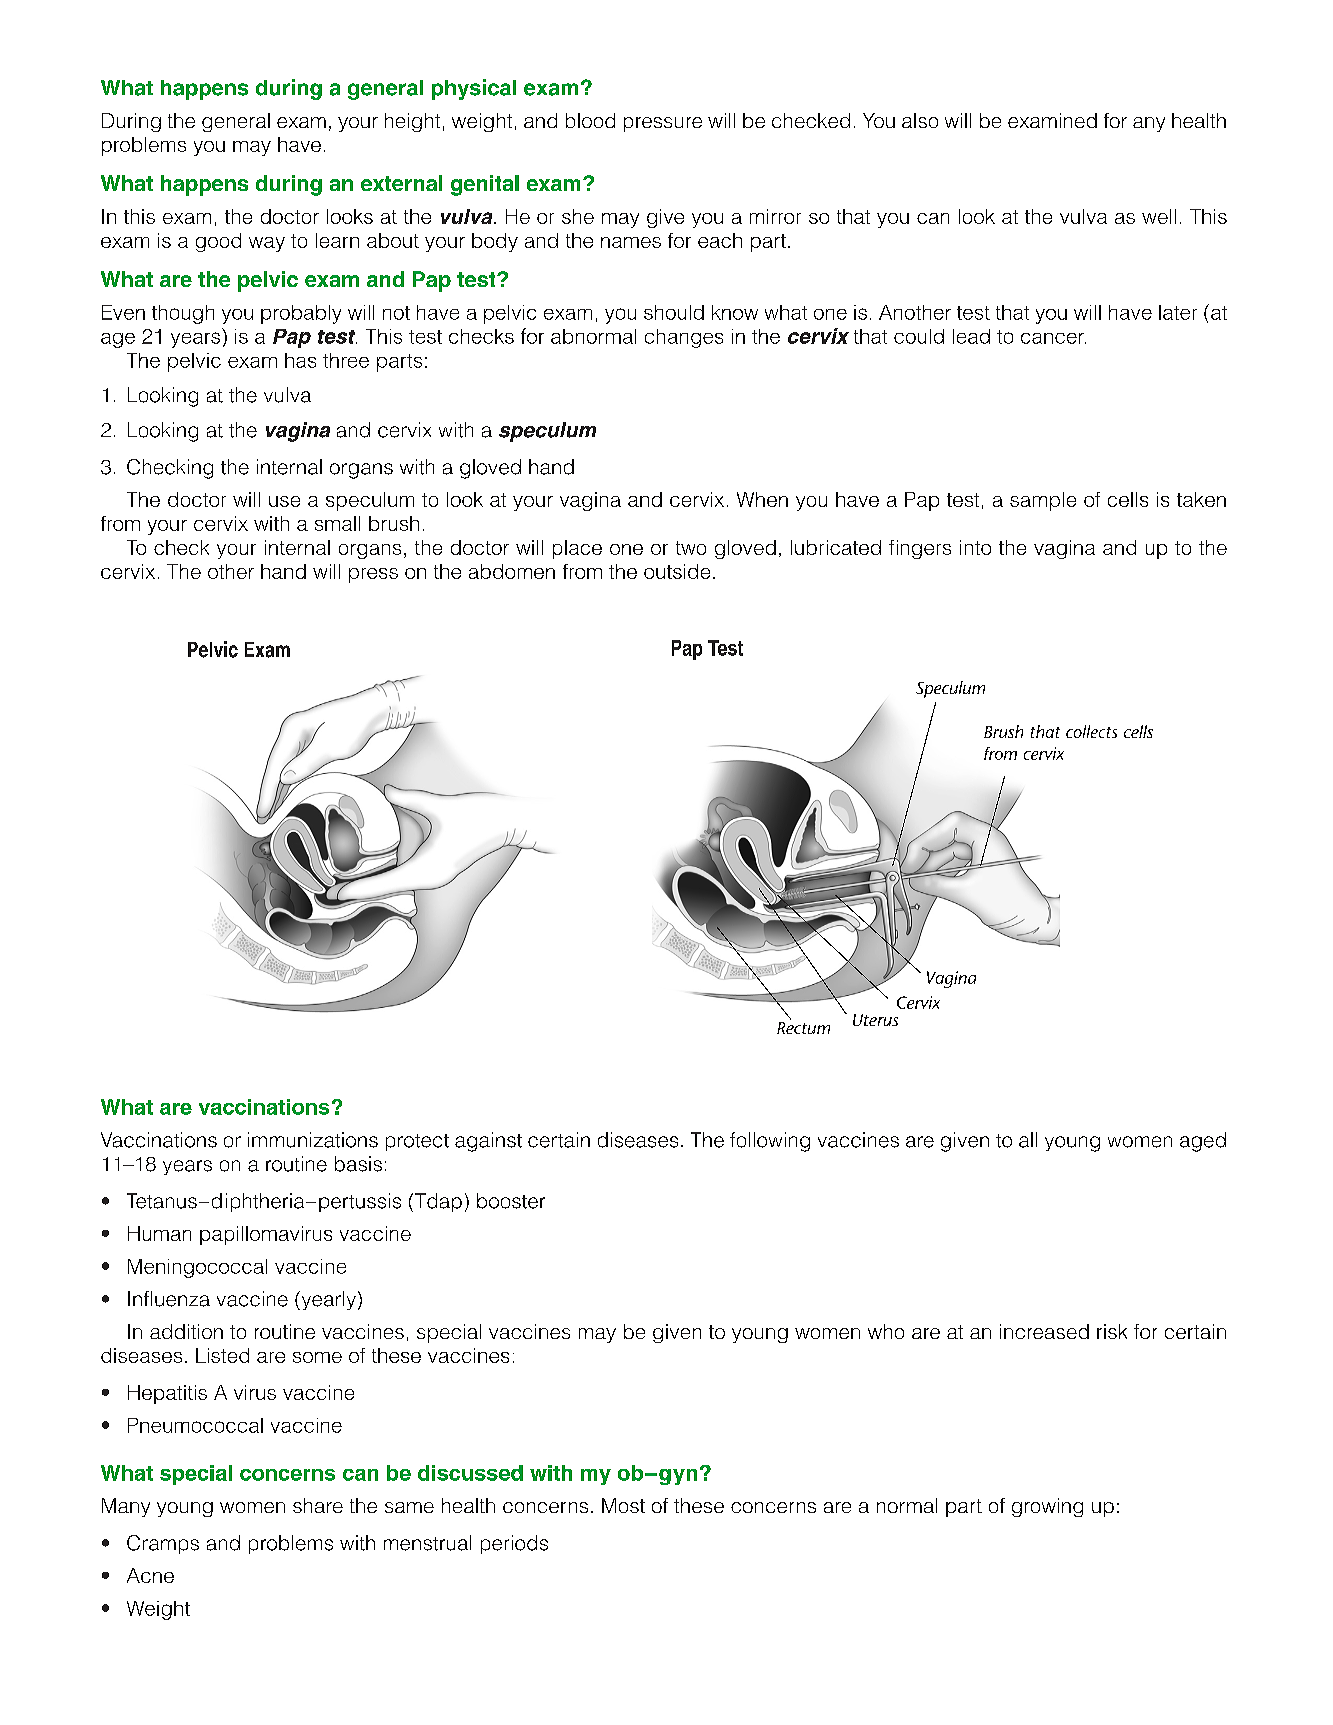  I want to click on Rectum, so click(803, 1026).
